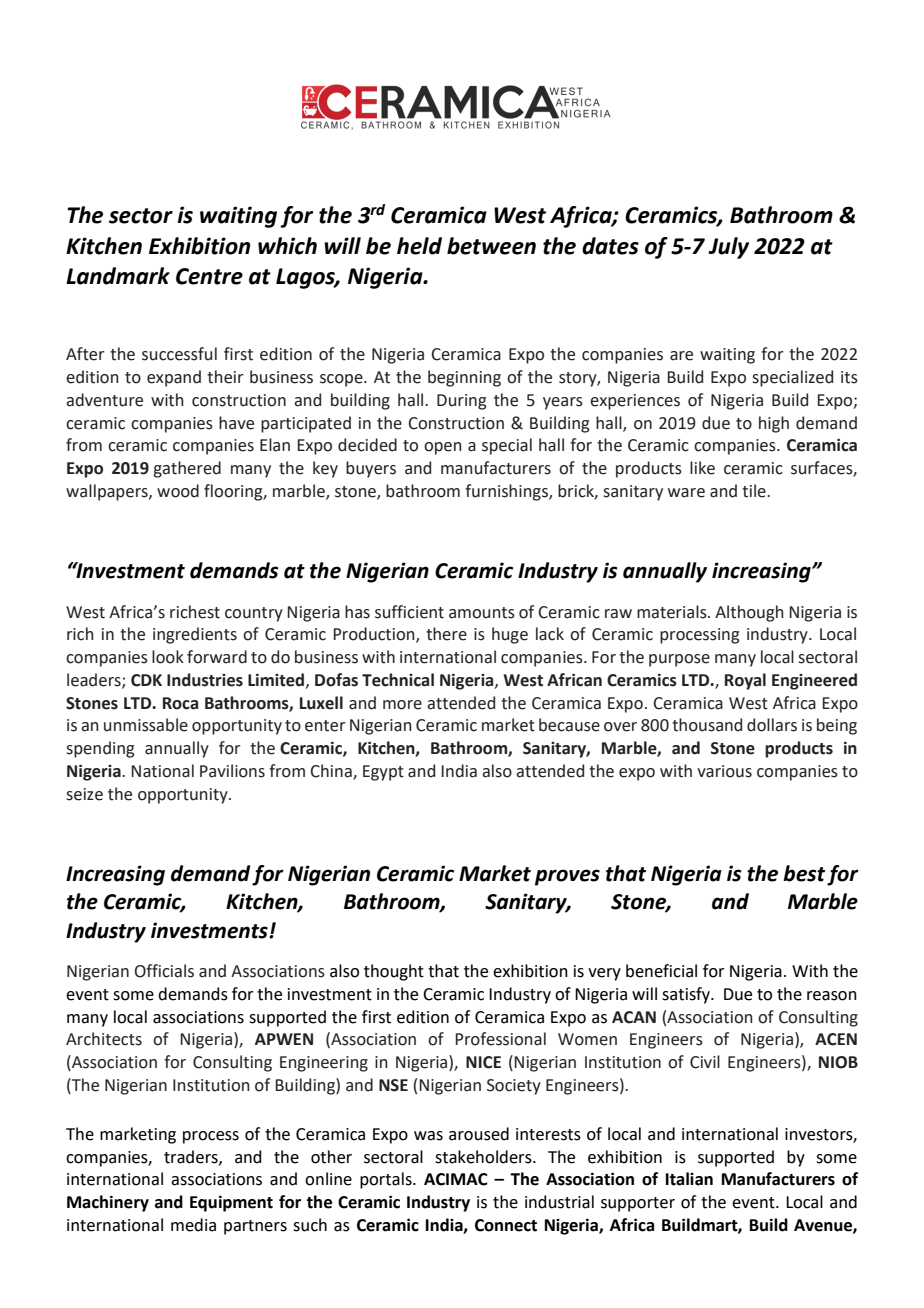  I want to click on huge, so click(510, 635).
